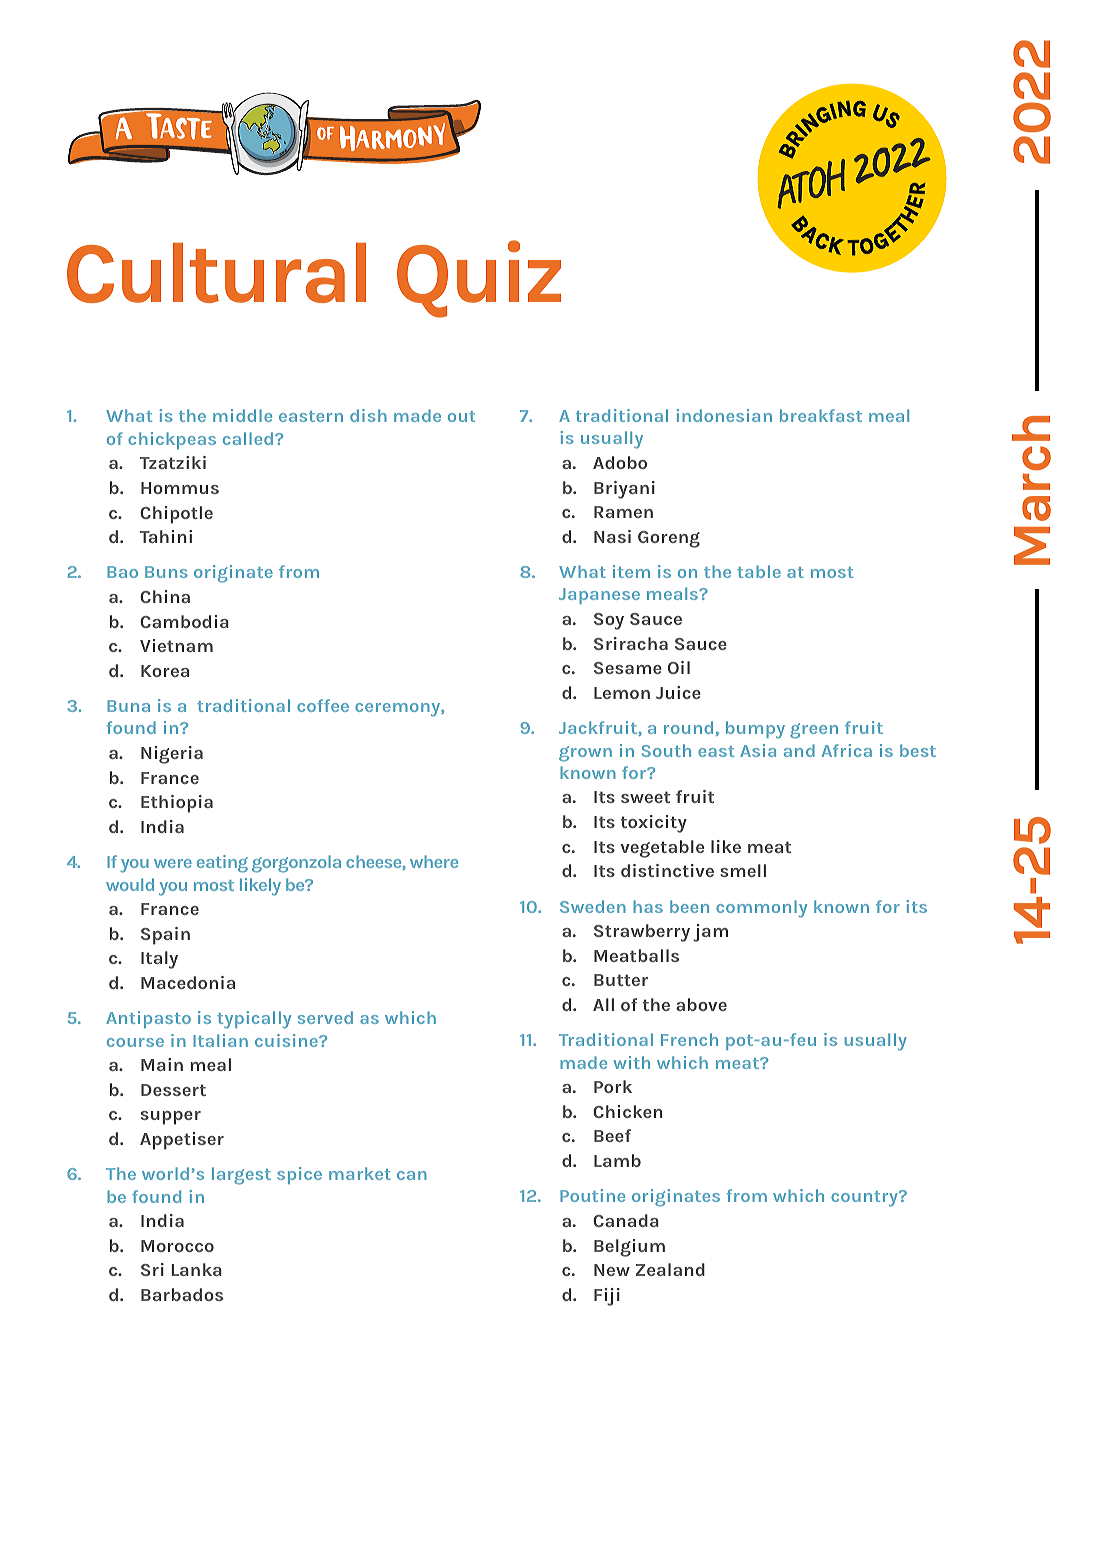 This image has width=1100, height=1556. I want to click on Cambodia, so click(184, 621).
